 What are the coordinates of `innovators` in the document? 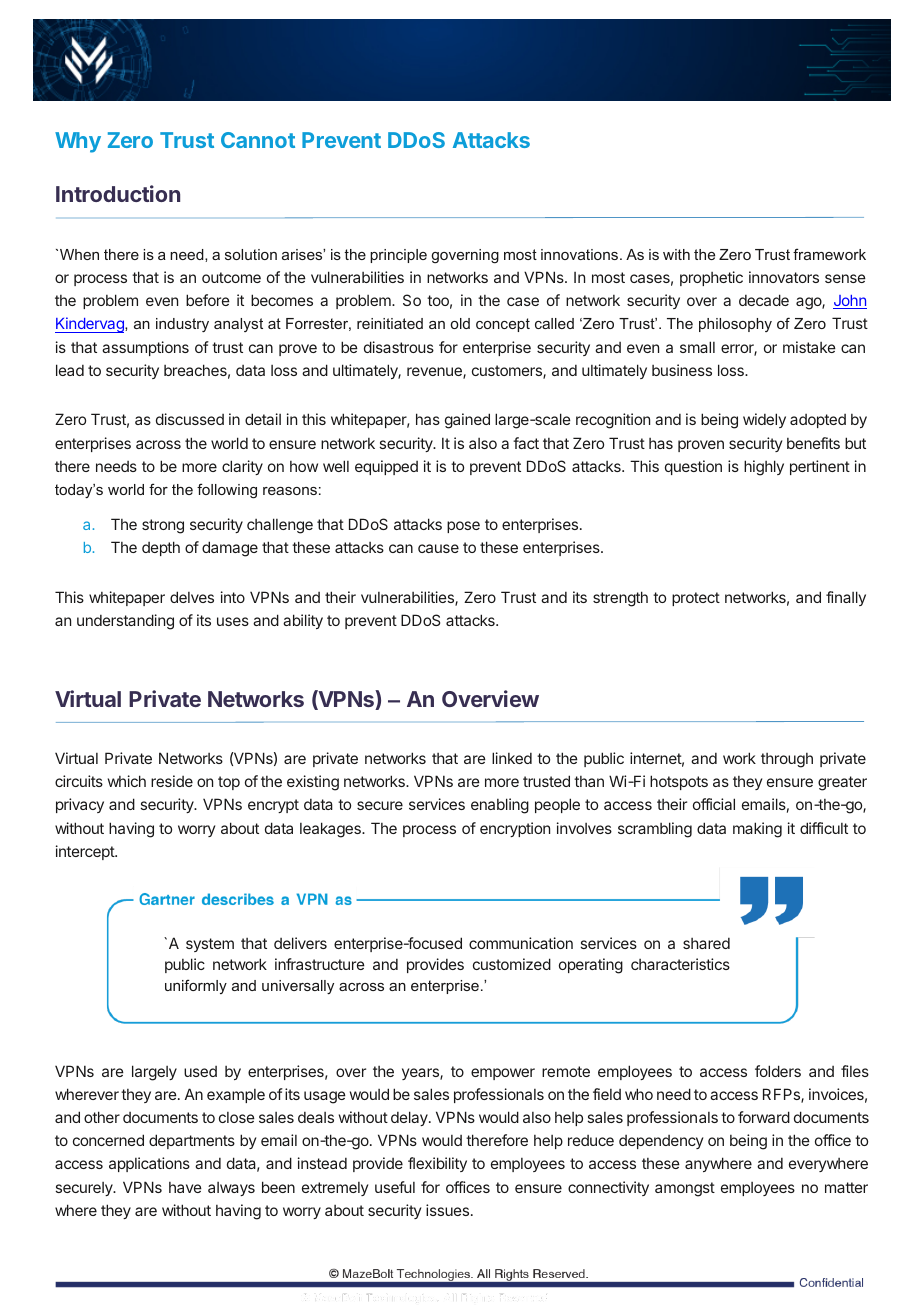 It's located at (784, 277).
